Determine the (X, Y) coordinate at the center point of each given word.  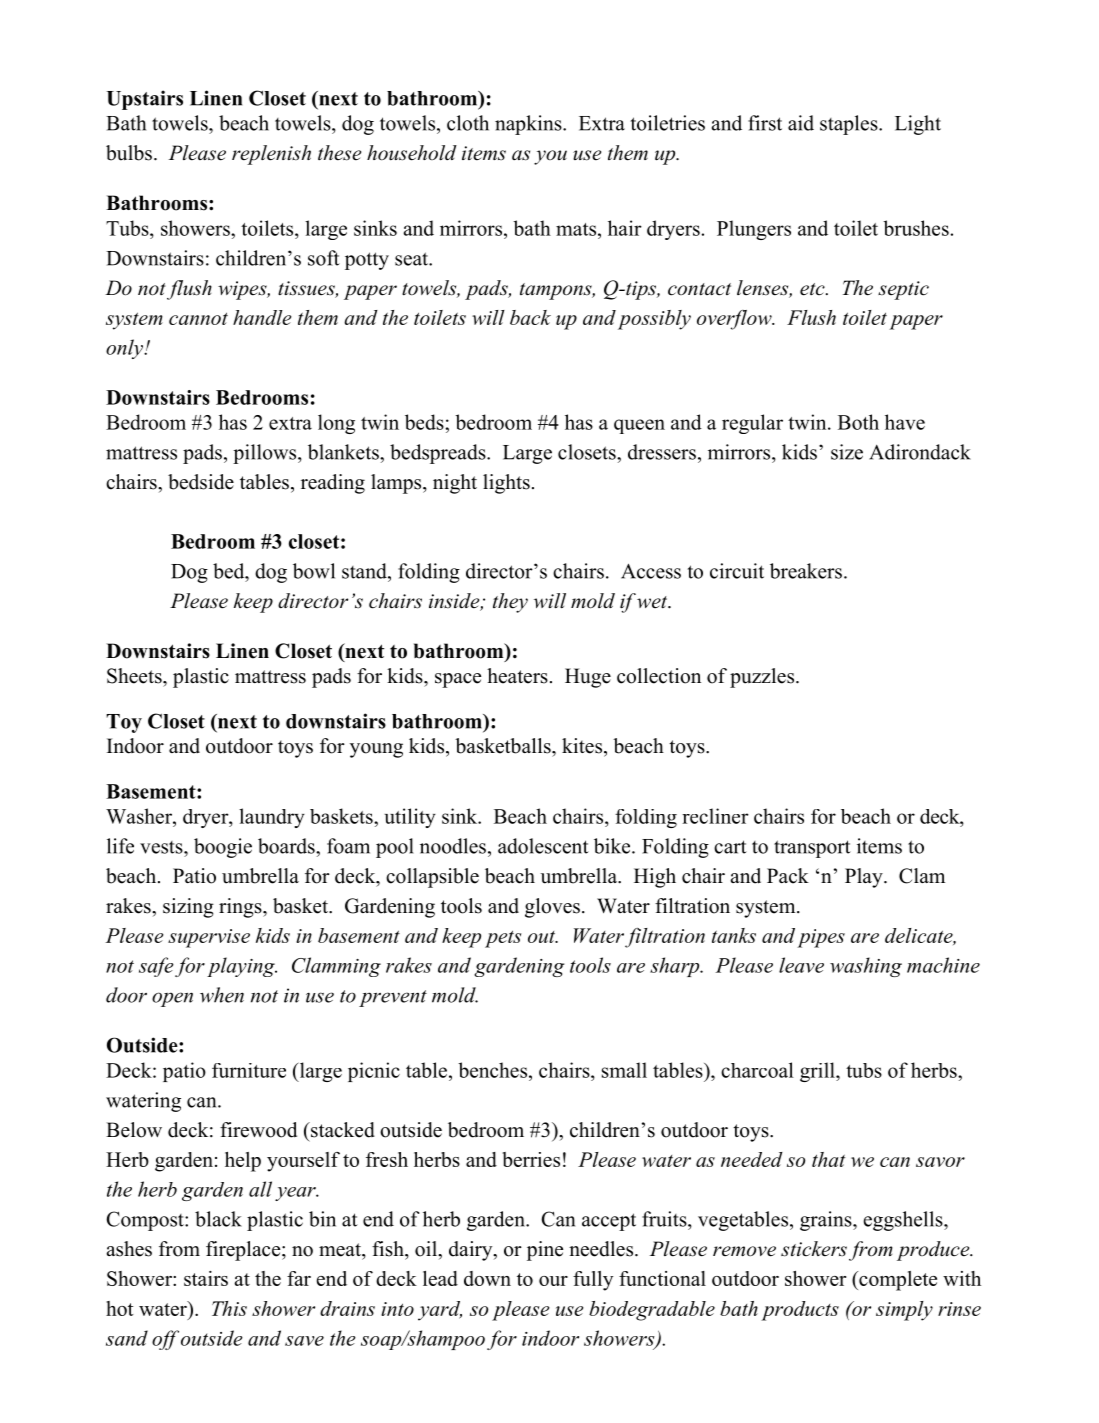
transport (812, 849)
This (229, 1308)
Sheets (135, 676)
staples (850, 125)
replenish (271, 155)
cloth (468, 123)
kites (582, 746)
